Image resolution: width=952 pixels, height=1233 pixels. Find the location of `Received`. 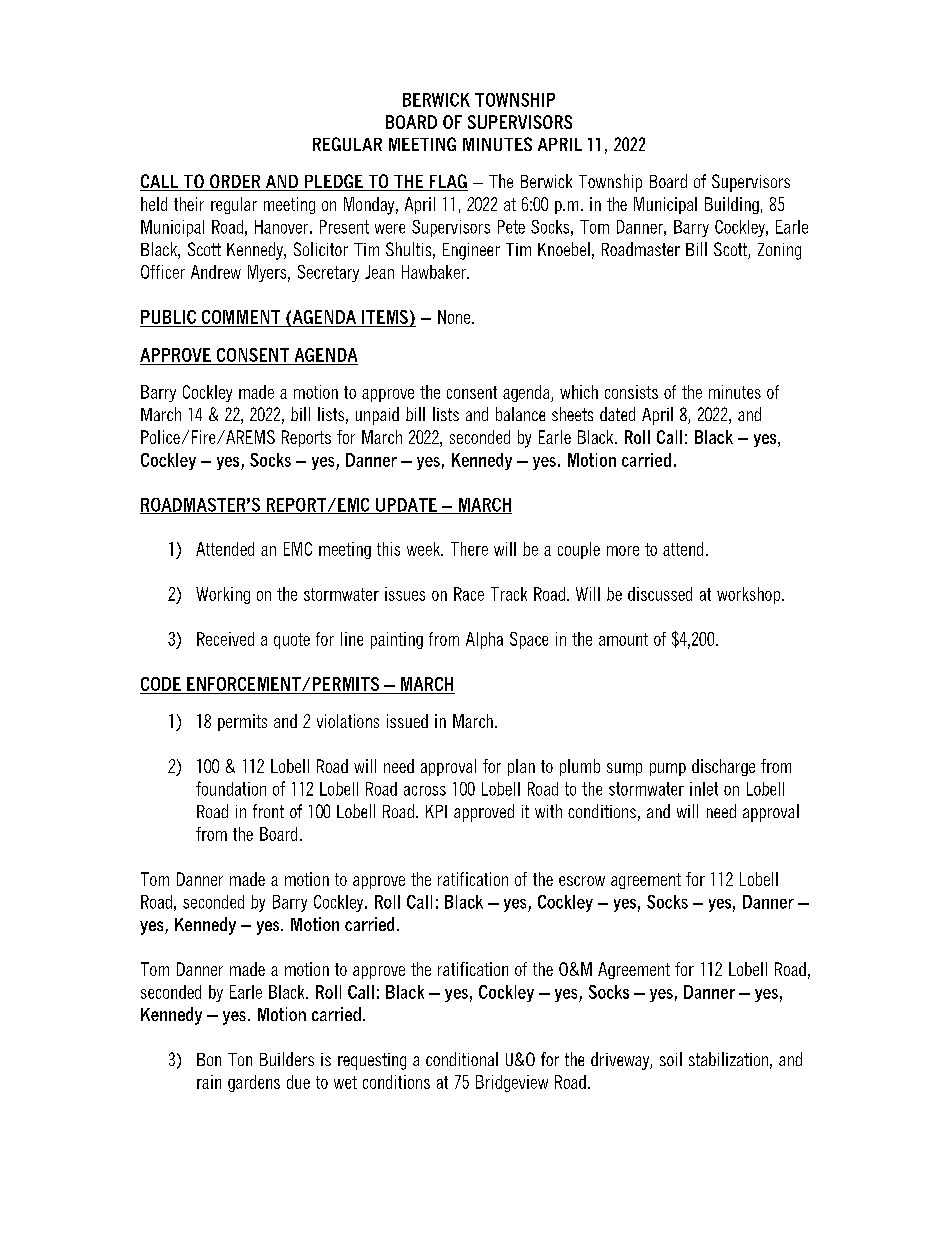

Received is located at coordinates (225, 639).
